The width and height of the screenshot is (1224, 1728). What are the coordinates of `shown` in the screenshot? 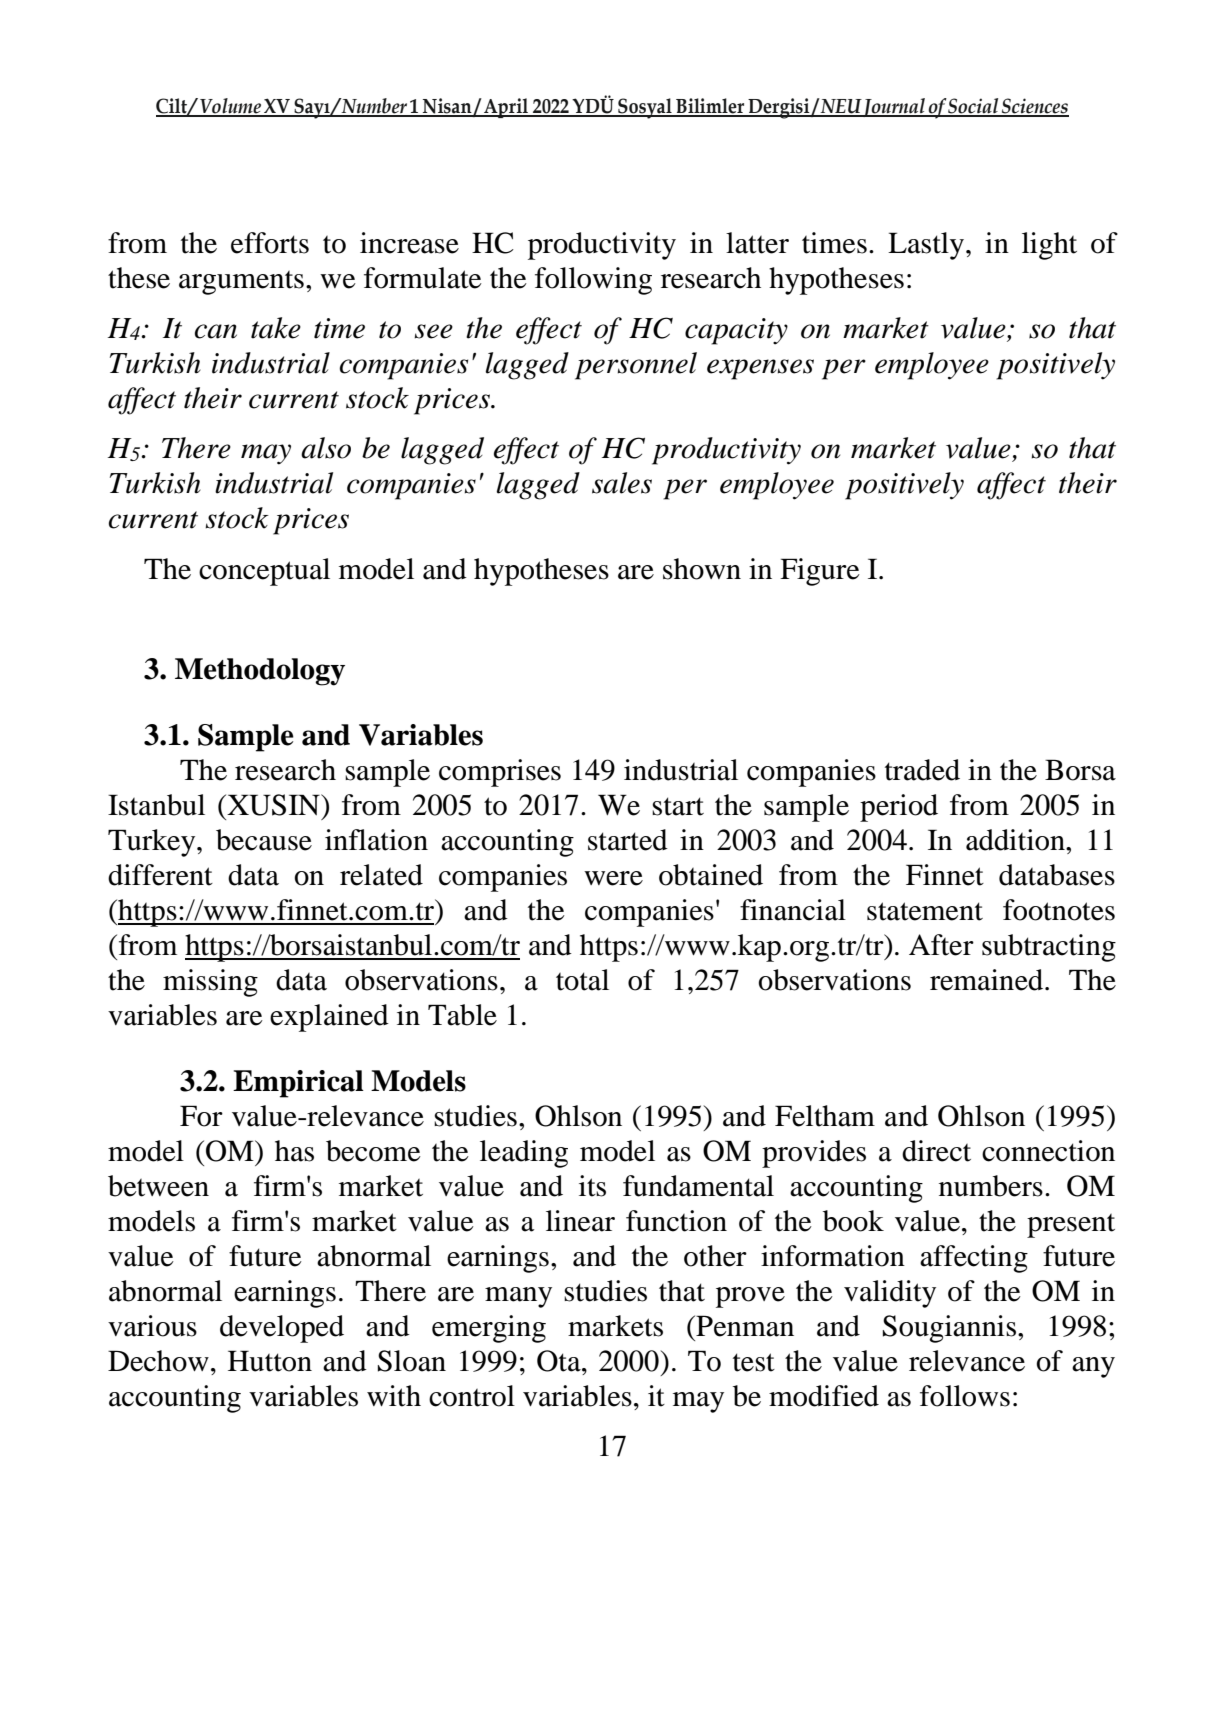 It's located at (702, 569).
